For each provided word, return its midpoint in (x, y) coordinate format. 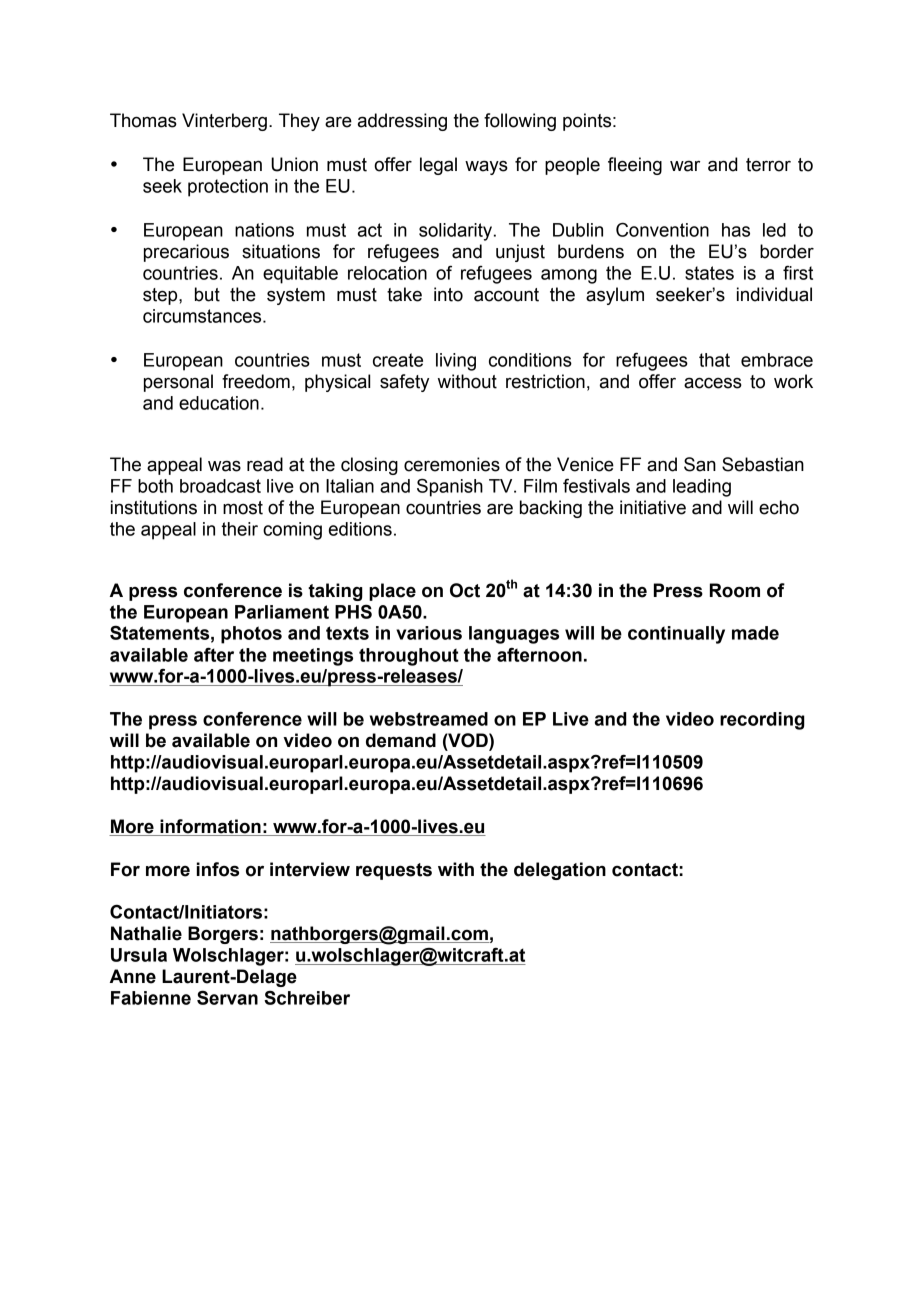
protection (228, 188)
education (219, 403)
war (685, 166)
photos (251, 635)
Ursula (139, 955)
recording (762, 721)
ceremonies (452, 464)
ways (486, 167)
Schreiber (307, 998)
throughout (409, 657)
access (713, 383)
